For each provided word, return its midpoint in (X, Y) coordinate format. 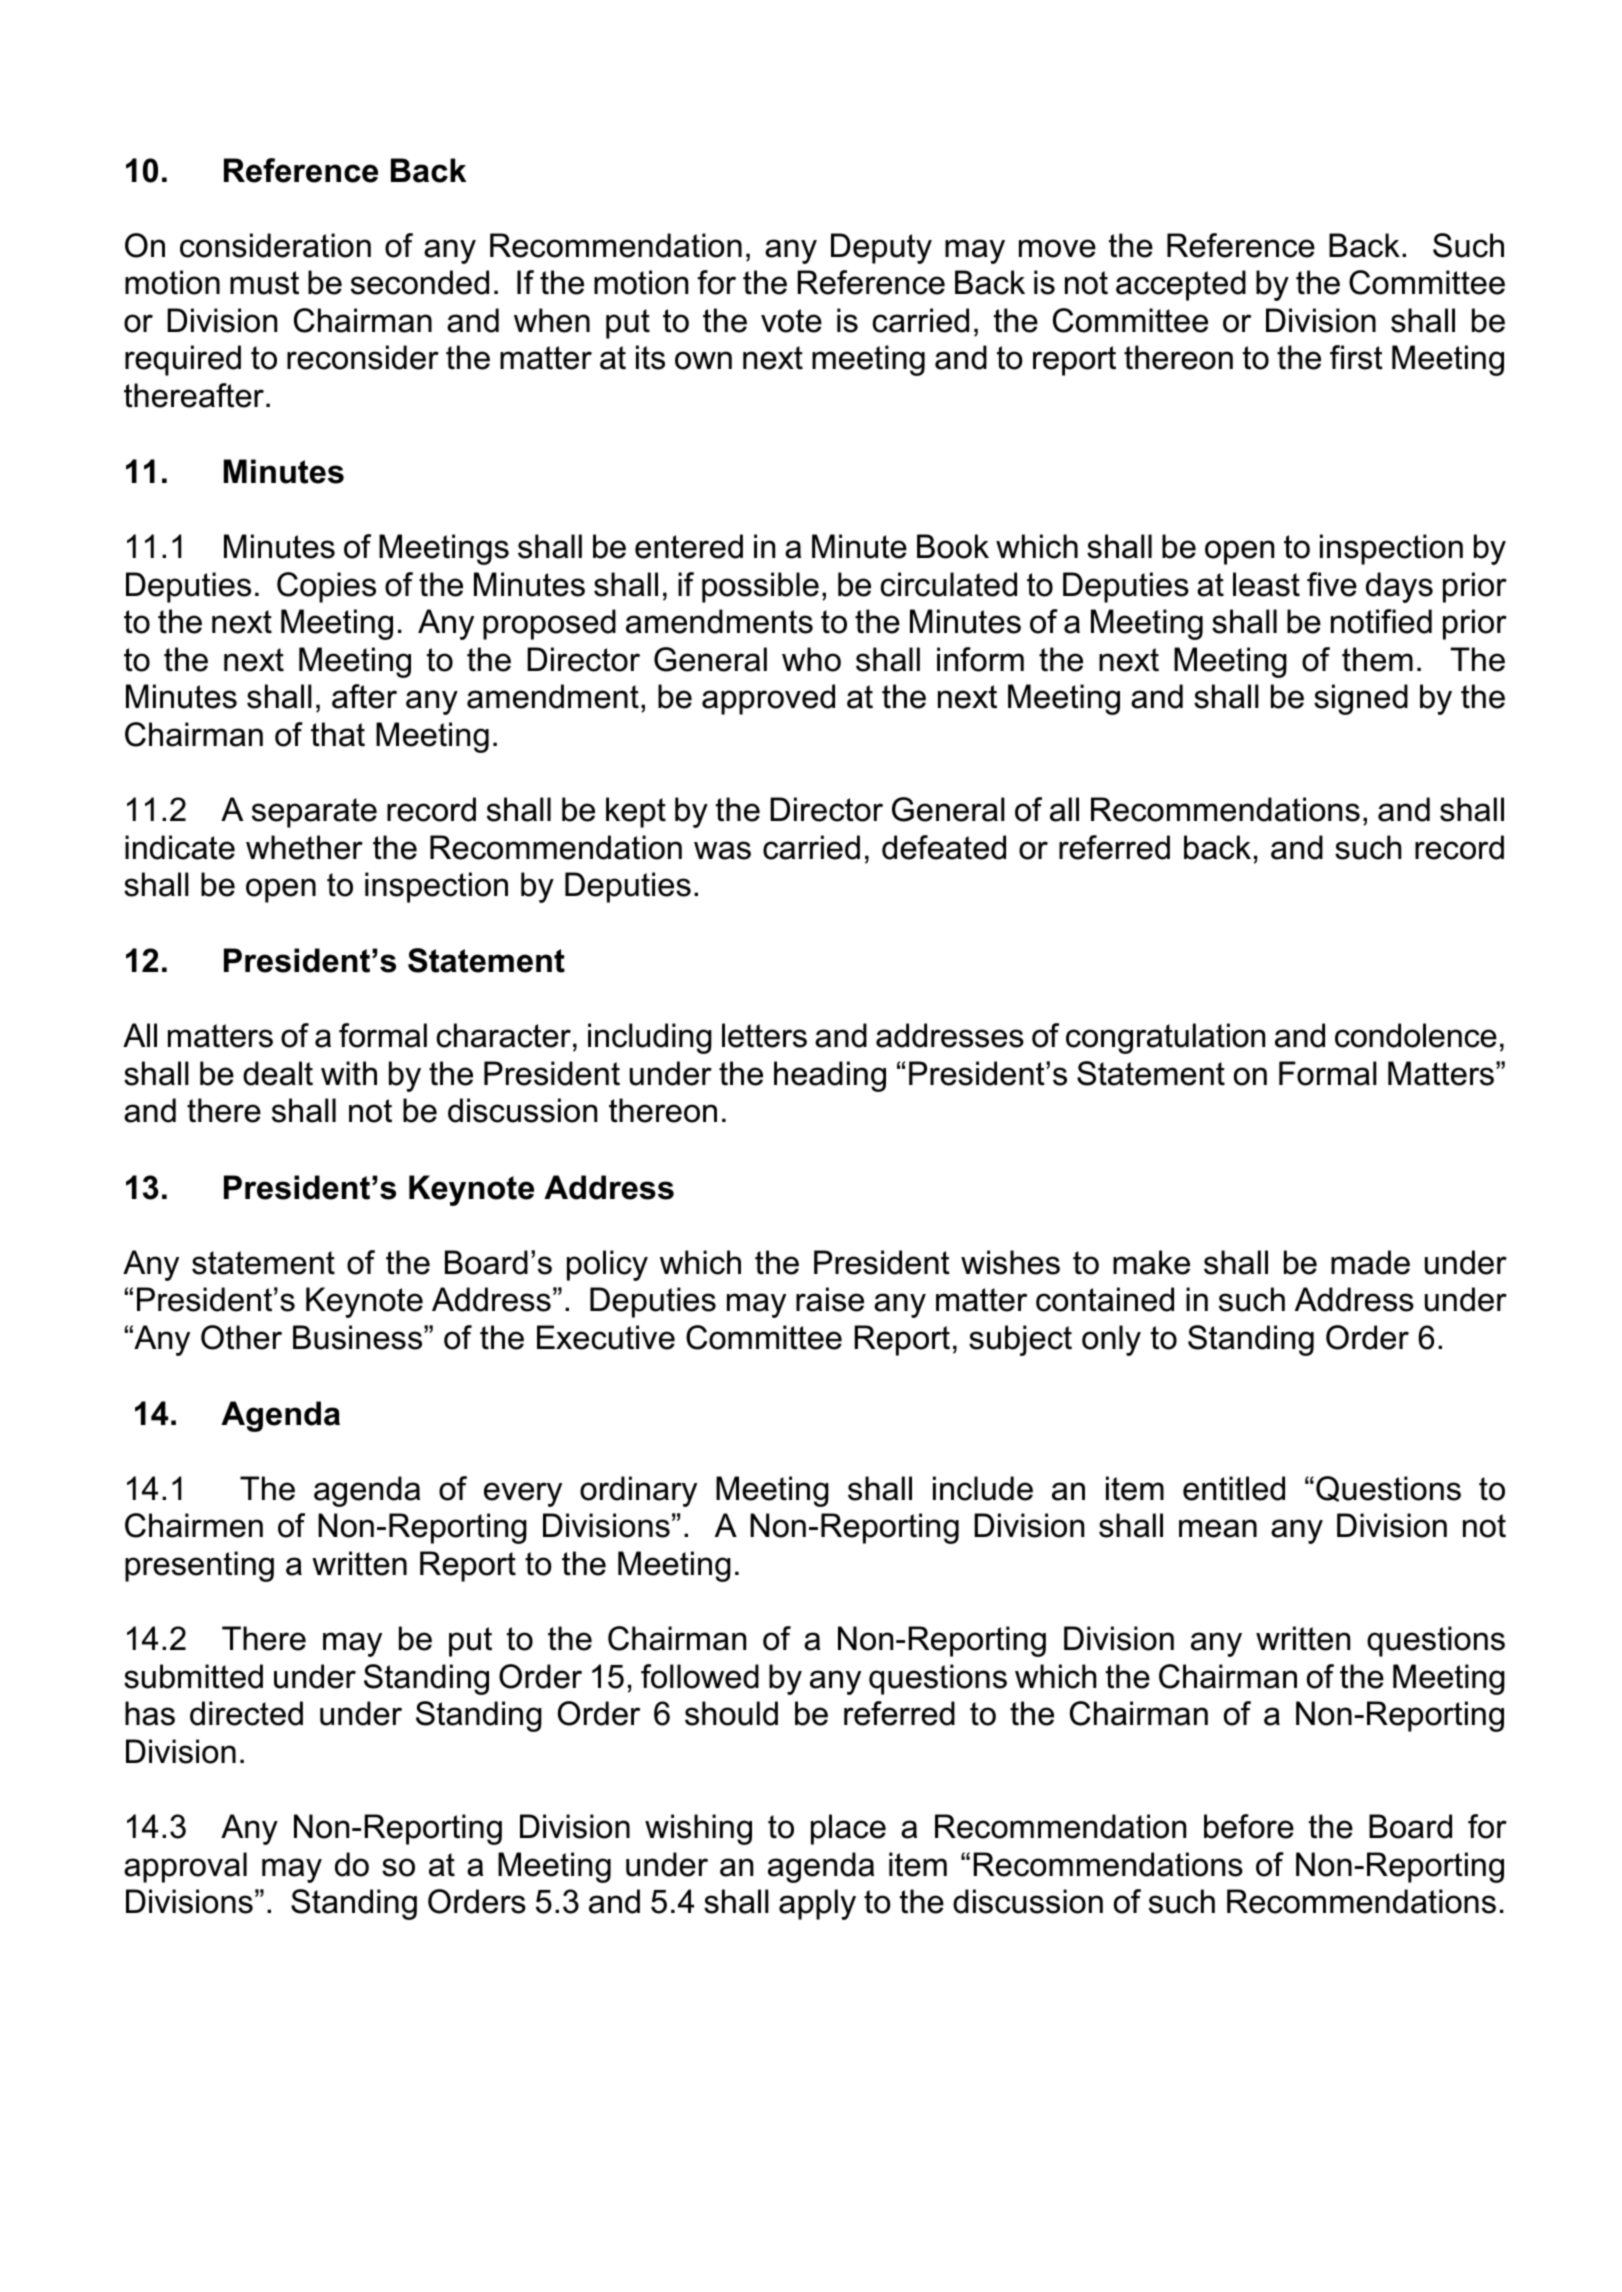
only (1111, 1340)
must (264, 283)
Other (241, 1337)
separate (314, 813)
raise (830, 1299)
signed (1361, 699)
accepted (1181, 285)
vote (791, 321)
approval (185, 1867)
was (722, 850)
